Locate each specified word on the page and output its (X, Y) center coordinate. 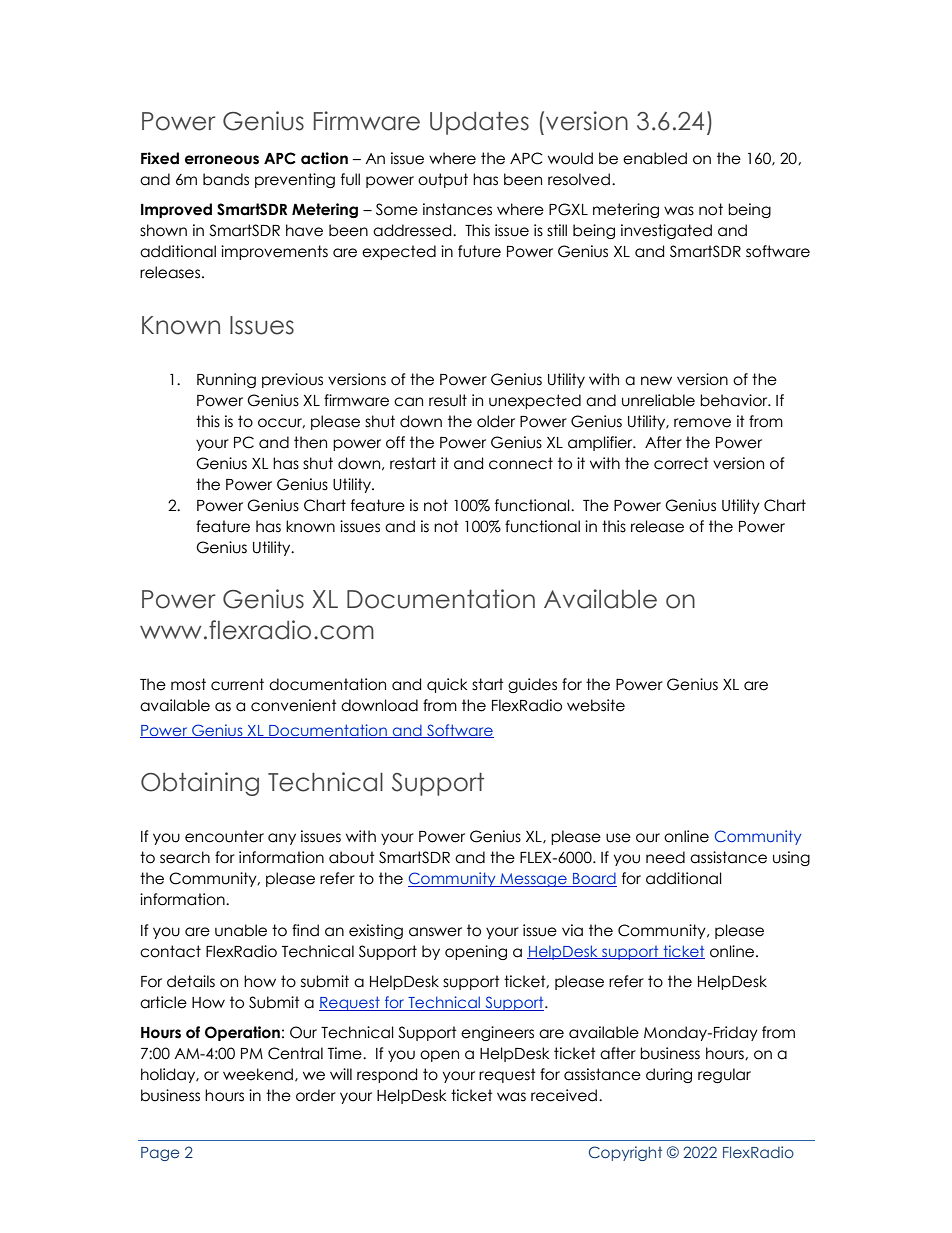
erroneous (222, 160)
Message (533, 880)
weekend (259, 1075)
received (564, 1095)
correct (681, 463)
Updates (479, 123)
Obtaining (200, 784)
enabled (655, 158)
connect (521, 463)
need (665, 857)
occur (281, 423)
